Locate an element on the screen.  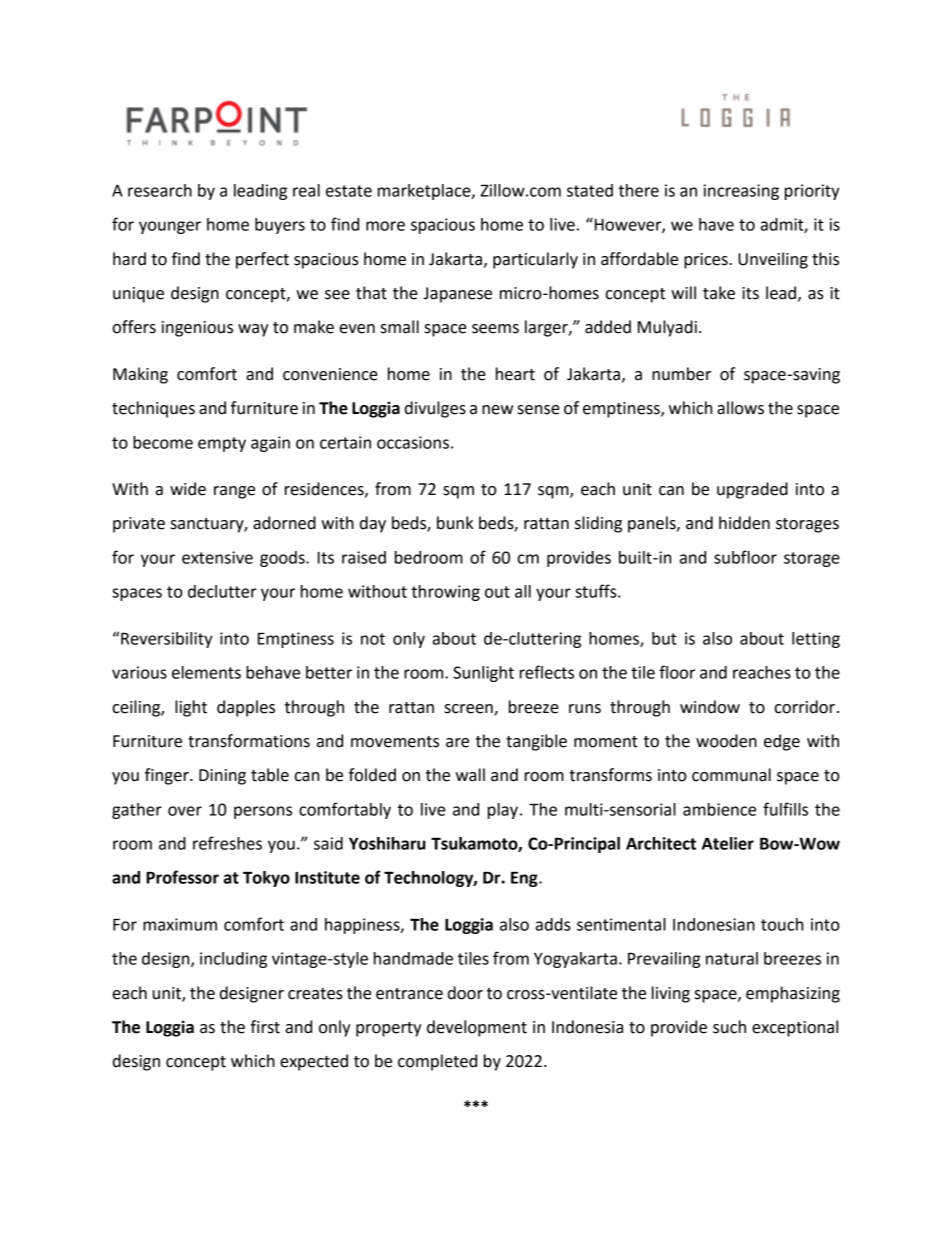
allows is located at coordinates (740, 408).
